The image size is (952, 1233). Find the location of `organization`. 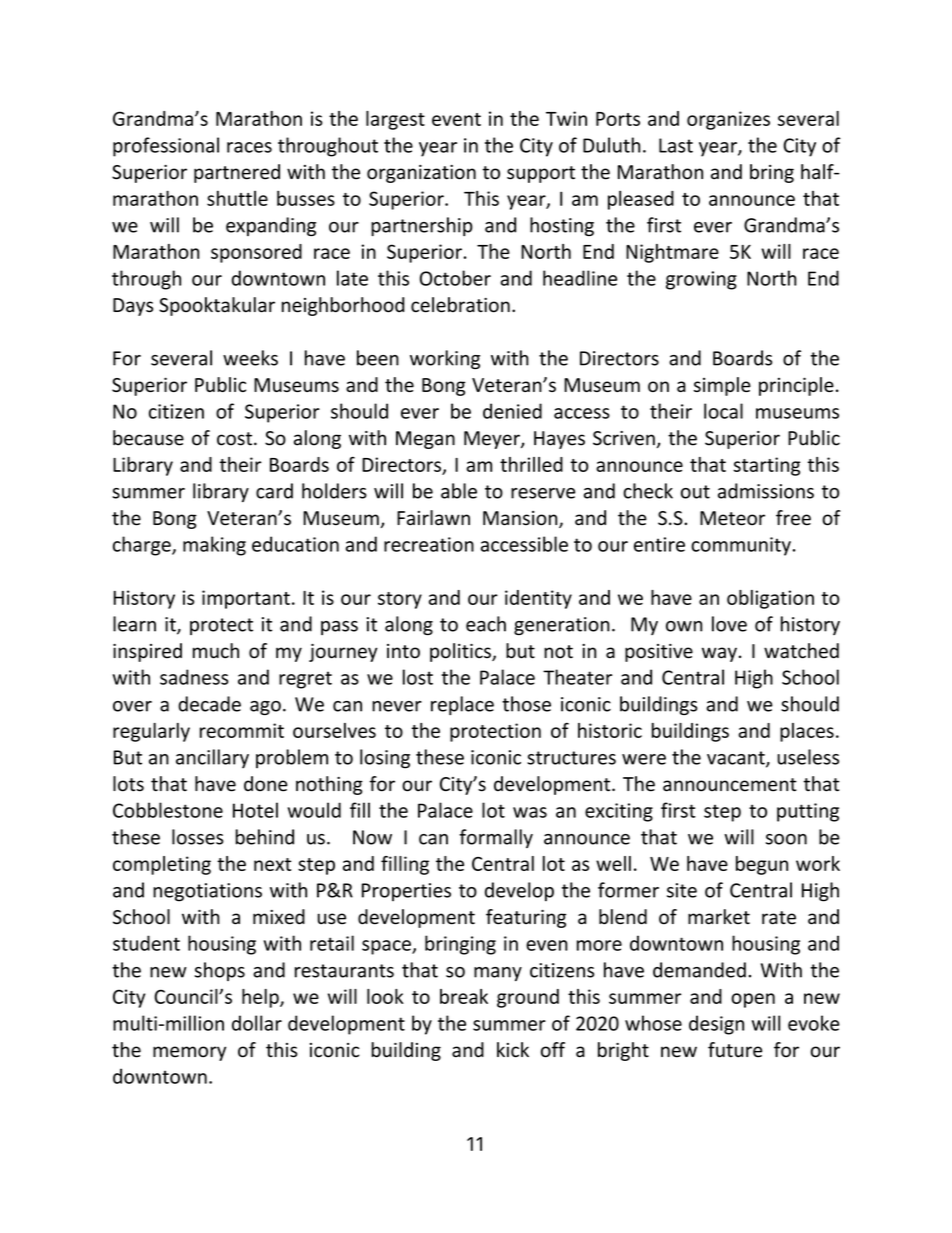

organization is located at coordinates (421, 174).
